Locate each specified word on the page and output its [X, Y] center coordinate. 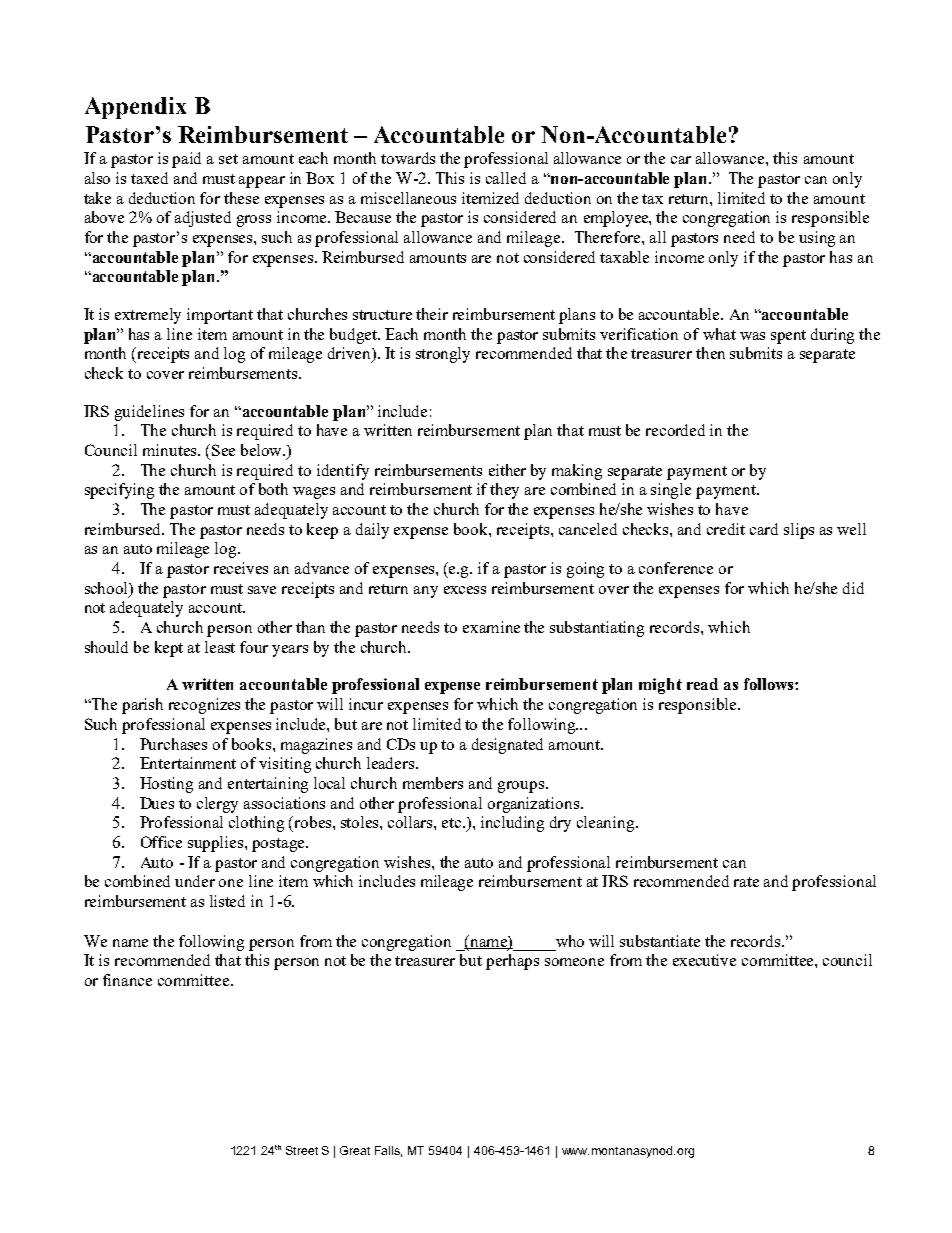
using [817, 239]
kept [169, 649]
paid [186, 160]
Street [302, 1150]
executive [704, 960]
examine [491, 627]
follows [770, 684]
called [506, 178]
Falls [388, 1151]
